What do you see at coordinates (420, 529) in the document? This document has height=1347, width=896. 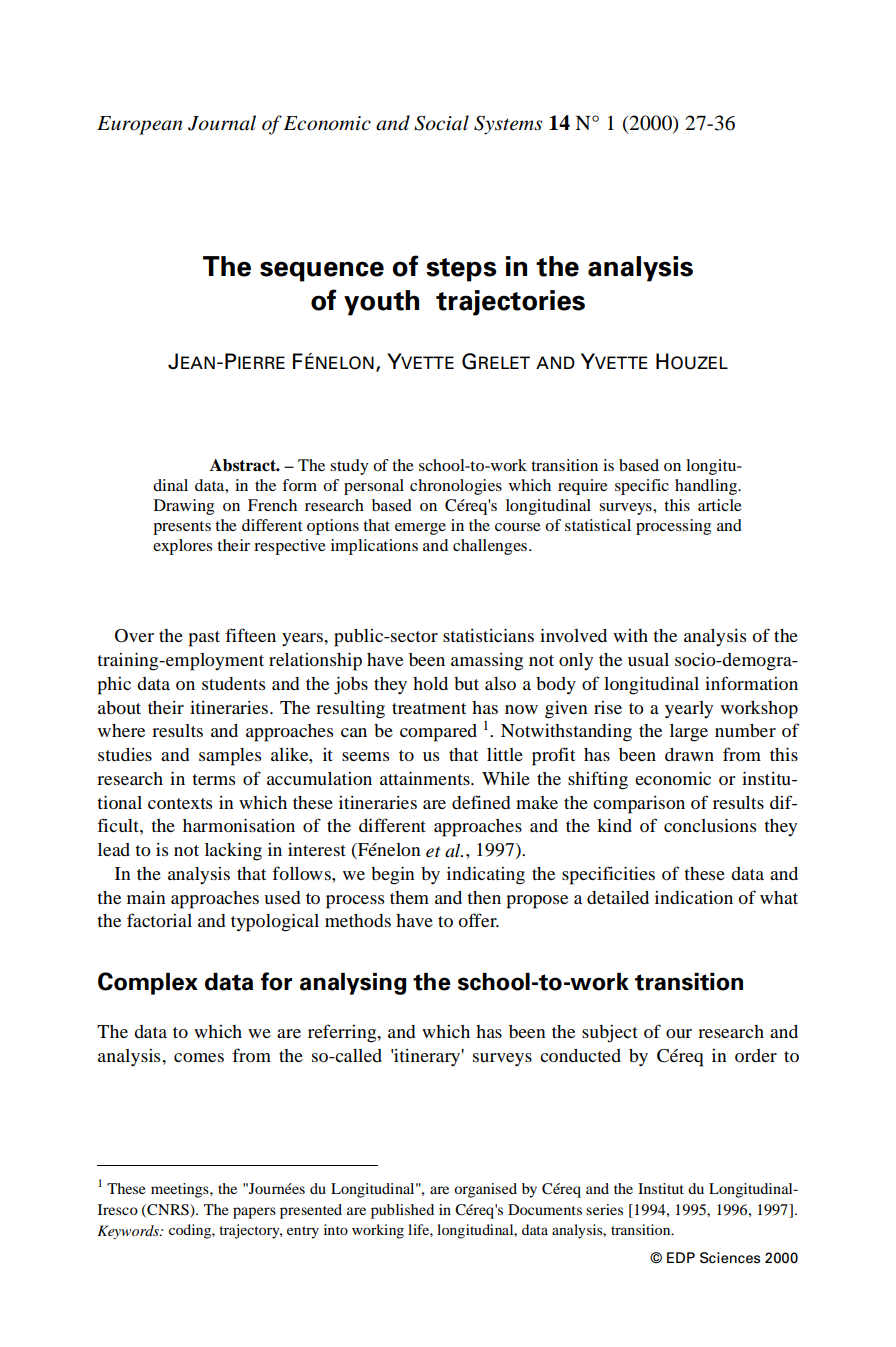 I see `emerge` at bounding box center [420, 529].
